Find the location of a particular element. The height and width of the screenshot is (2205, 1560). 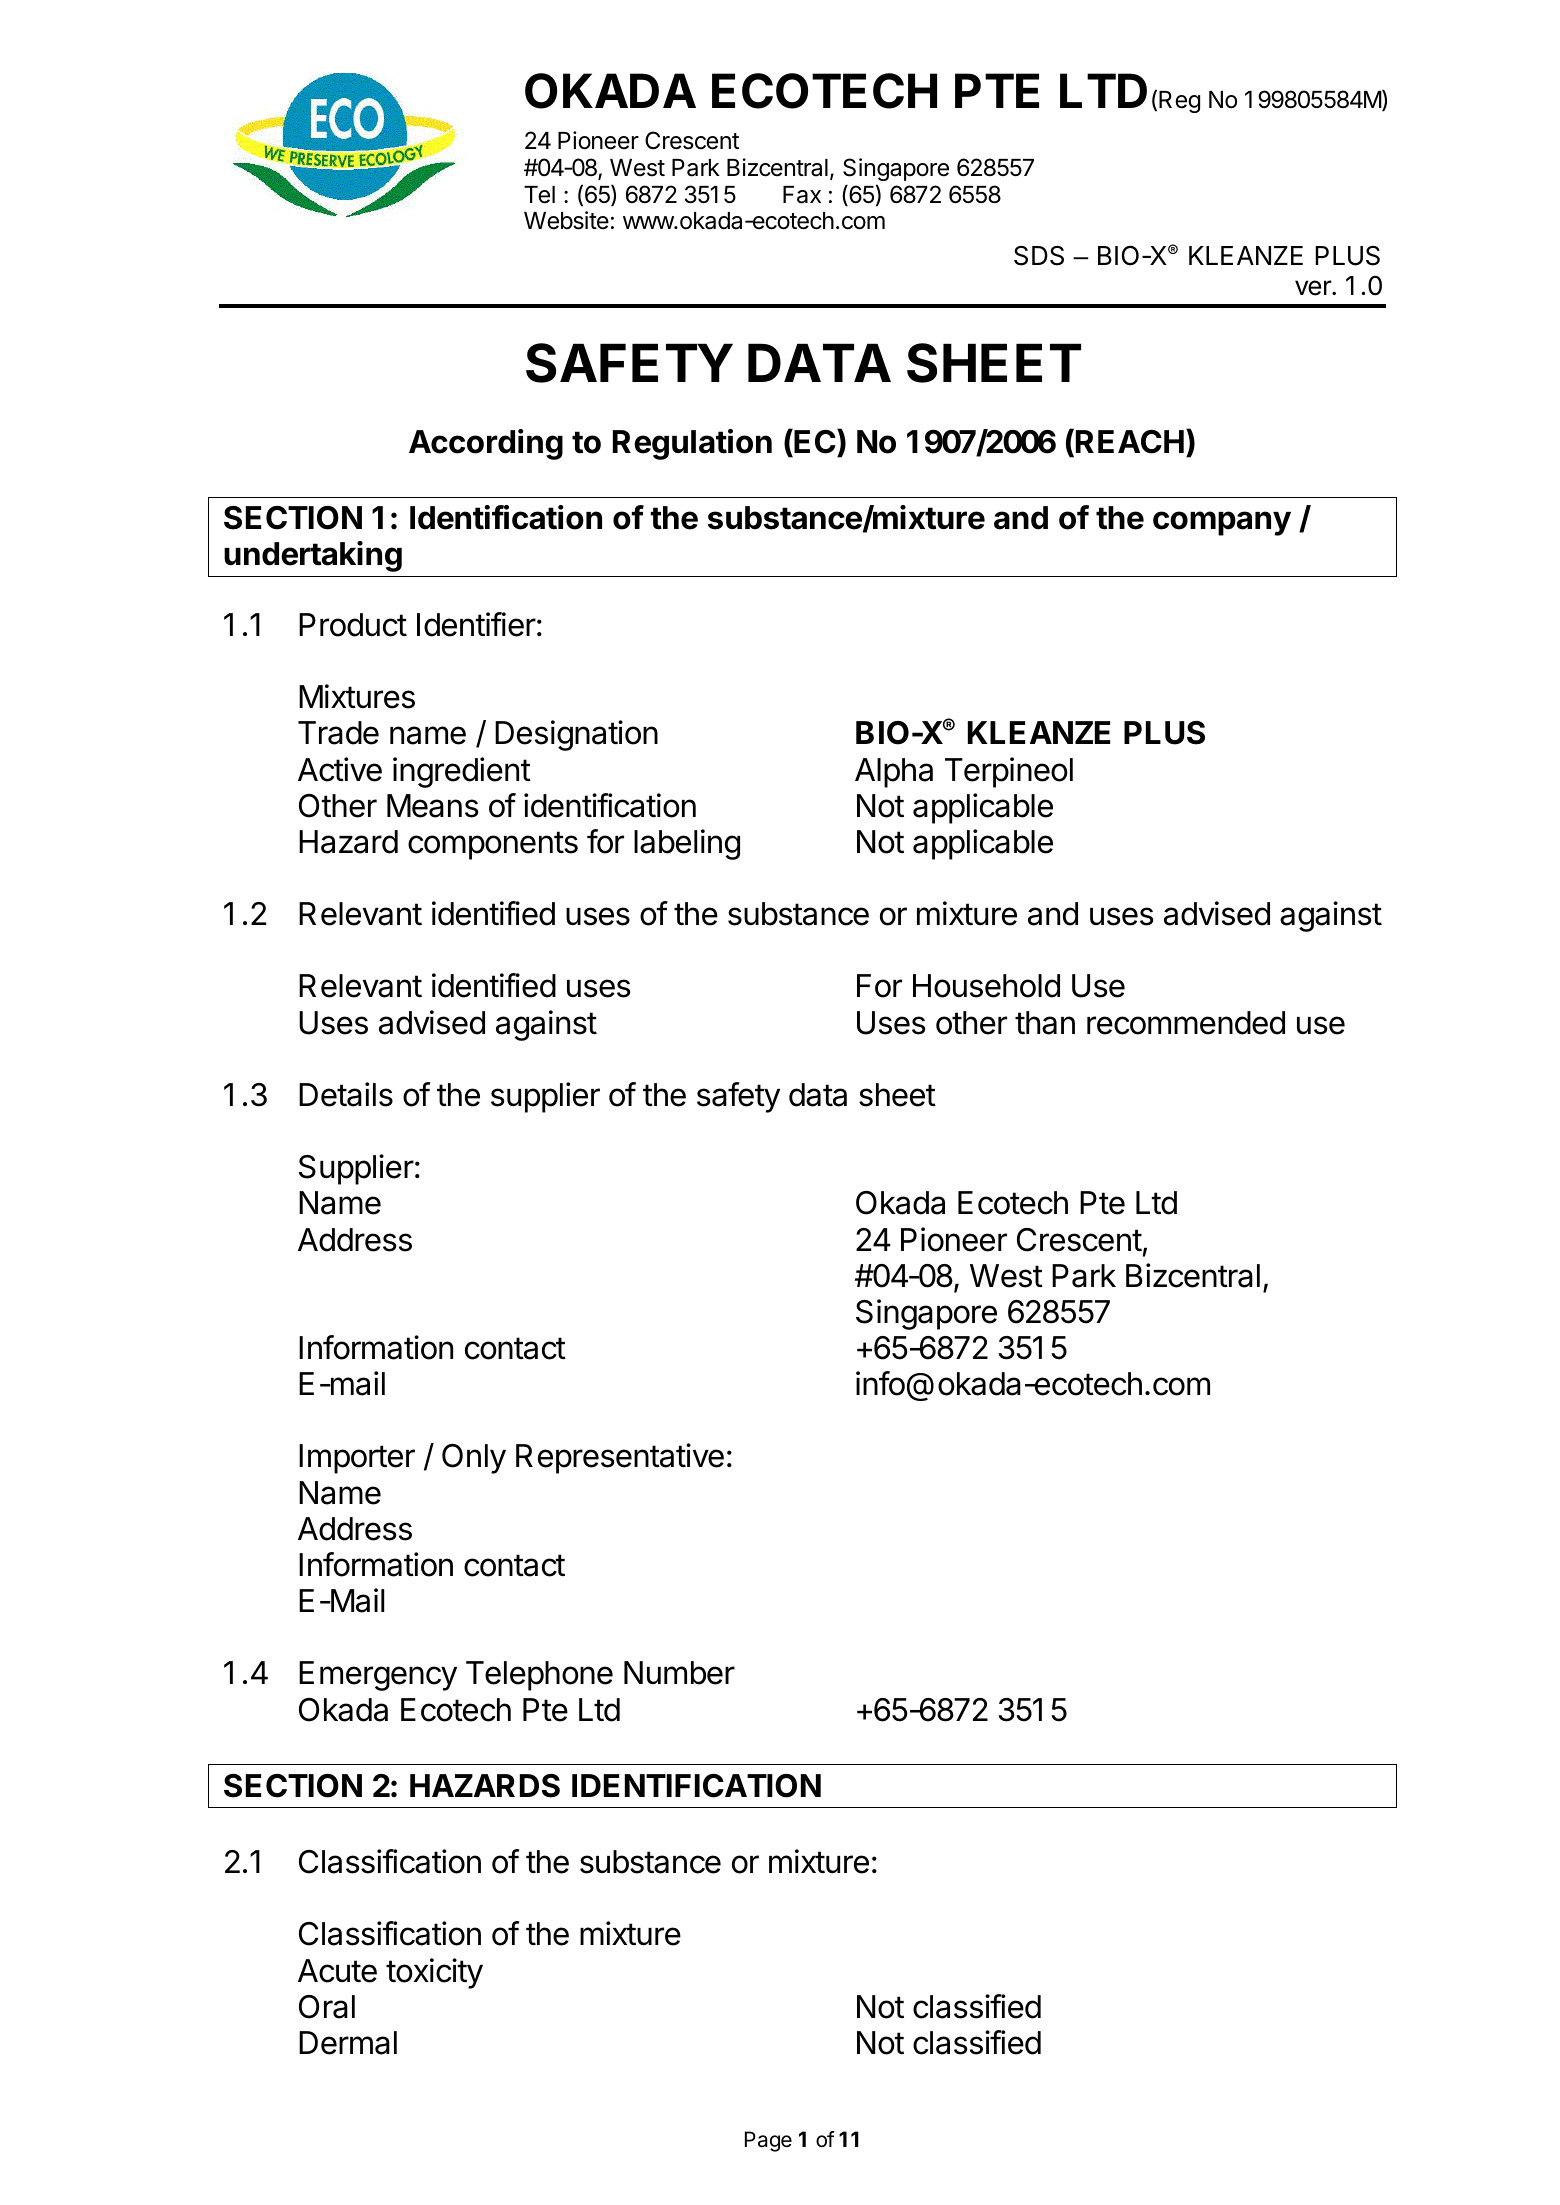

Page is located at coordinates (768, 2141).
